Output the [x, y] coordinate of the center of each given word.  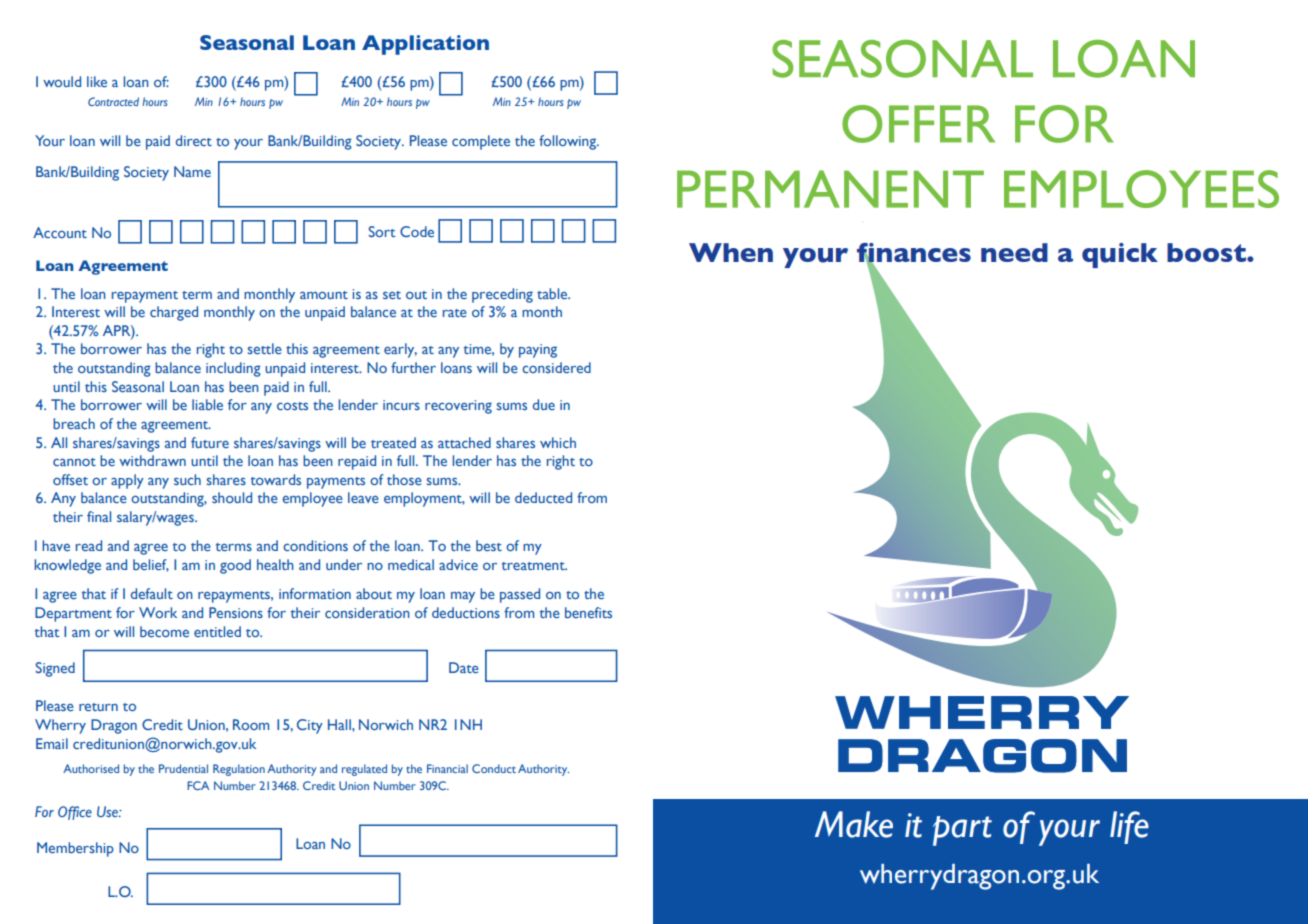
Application [425, 45]
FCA [198, 785]
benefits [588, 612]
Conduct [494, 768]
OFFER [918, 124]
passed [520, 595]
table [553, 293]
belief [151, 565]
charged [174, 313]
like [97, 81]
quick [1120, 255]
